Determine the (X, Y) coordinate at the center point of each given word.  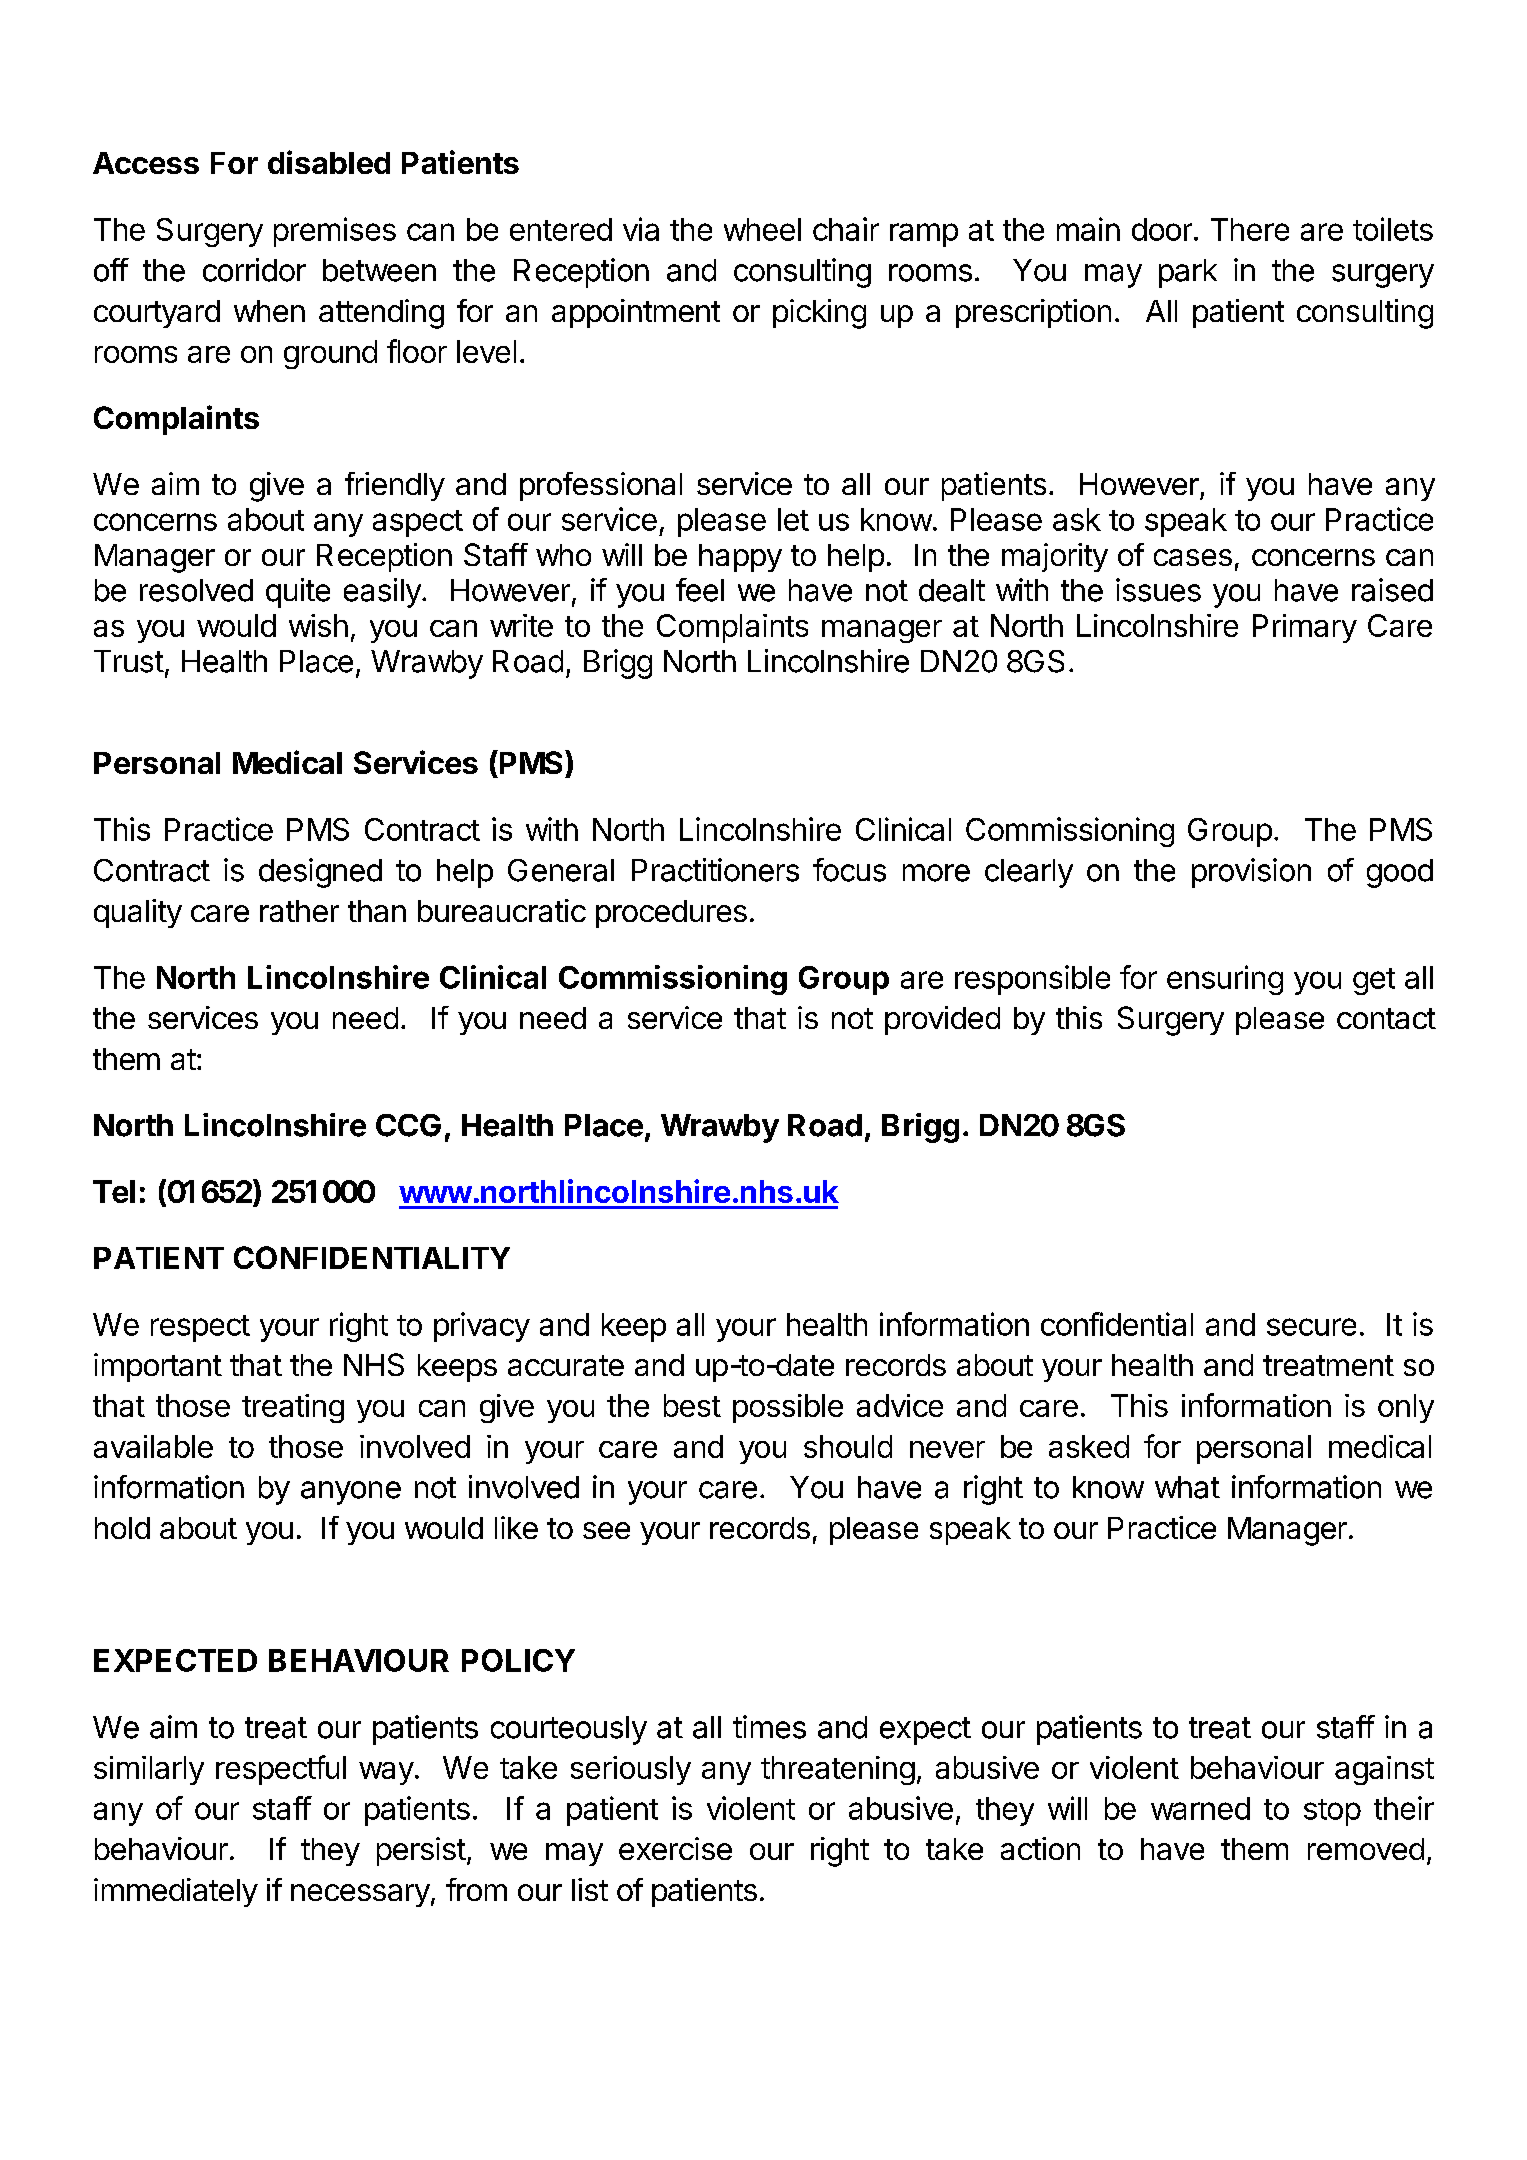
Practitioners (715, 870)
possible (788, 1408)
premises (335, 232)
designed (320, 873)
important (158, 1367)
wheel (762, 229)
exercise (675, 1848)
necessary (360, 1895)
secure (1311, 1327)
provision (1251, 873)
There (1250, 229)
